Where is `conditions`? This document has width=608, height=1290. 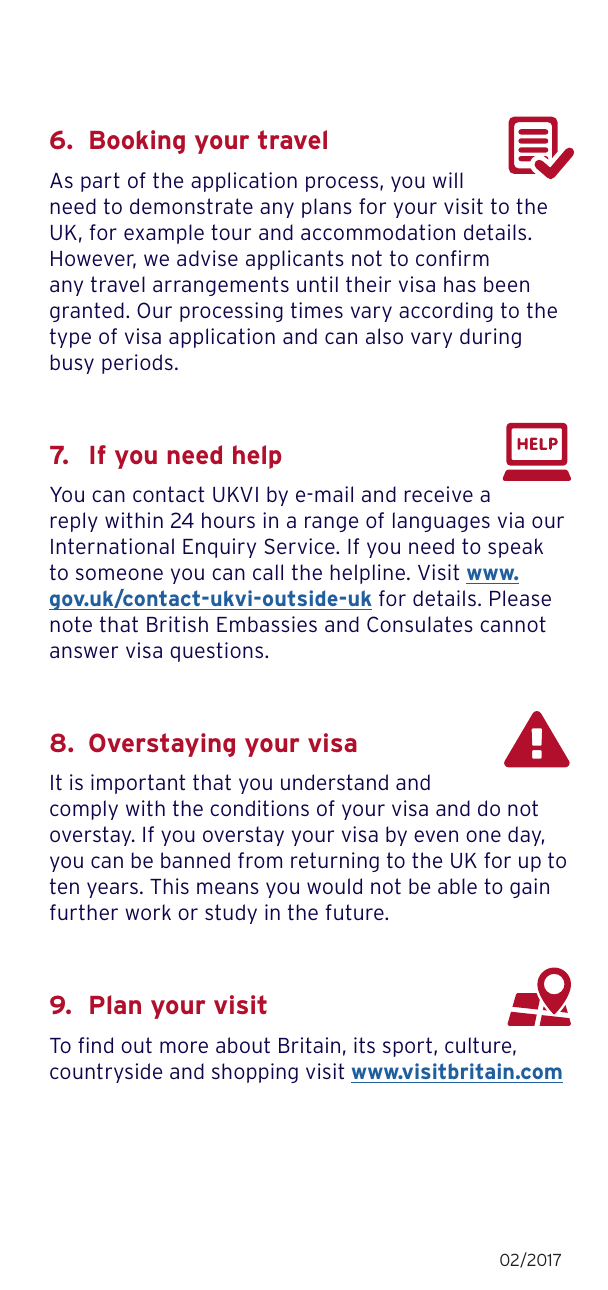
conditions is located at coordinates (259, 808).
